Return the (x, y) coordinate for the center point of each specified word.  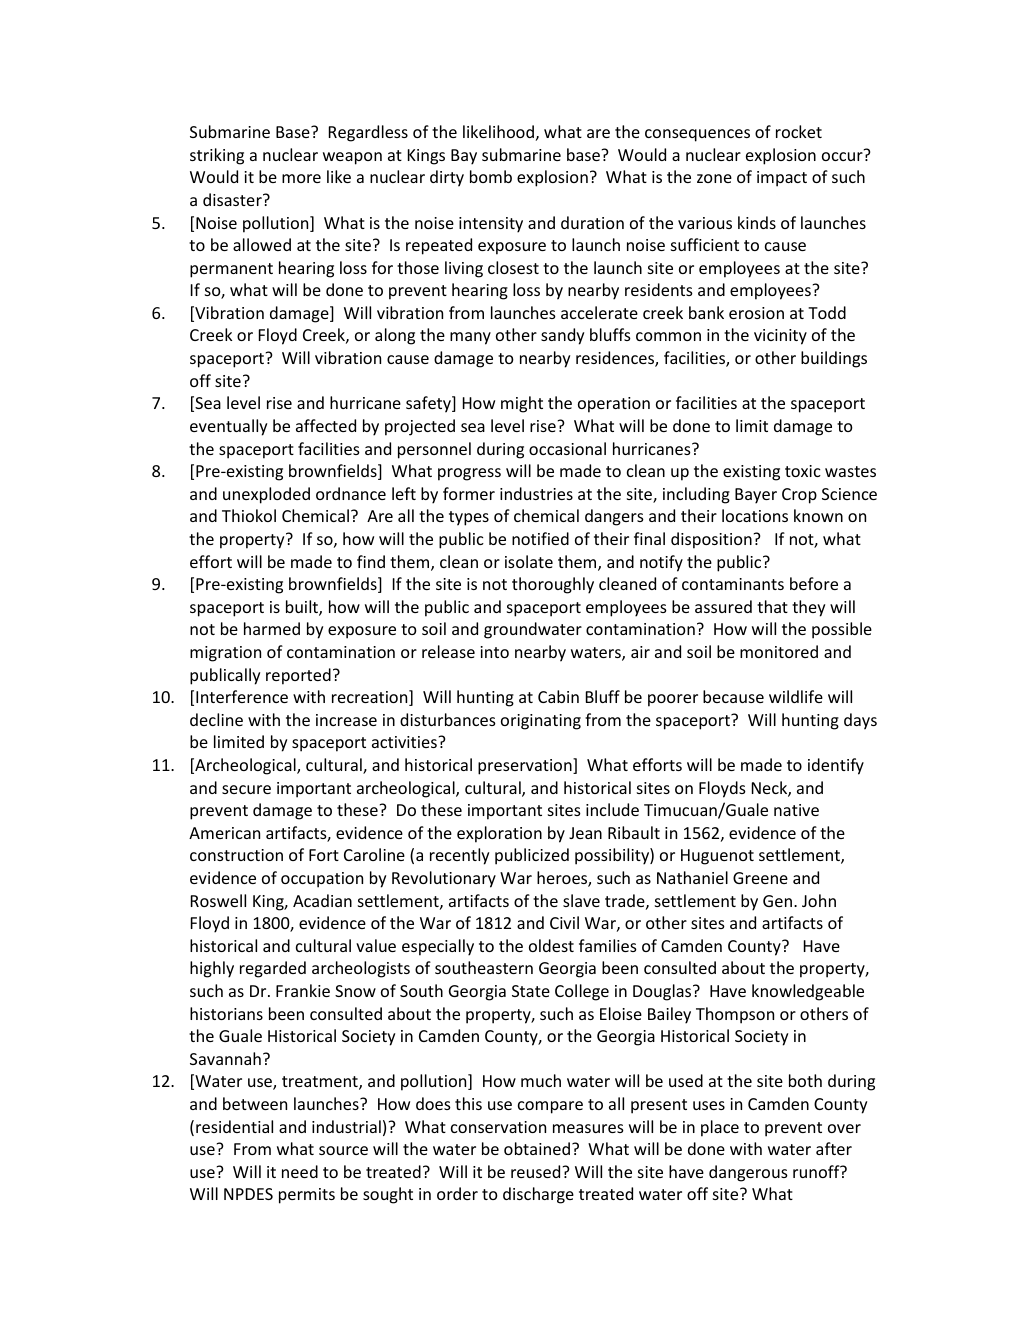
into (494, 652)
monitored (779, 651)
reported (298, 676)
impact (782, 179)
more (301, 178)
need (300, 1171)
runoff (817, 1171)
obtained (537, 1148)
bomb (491, 176)
